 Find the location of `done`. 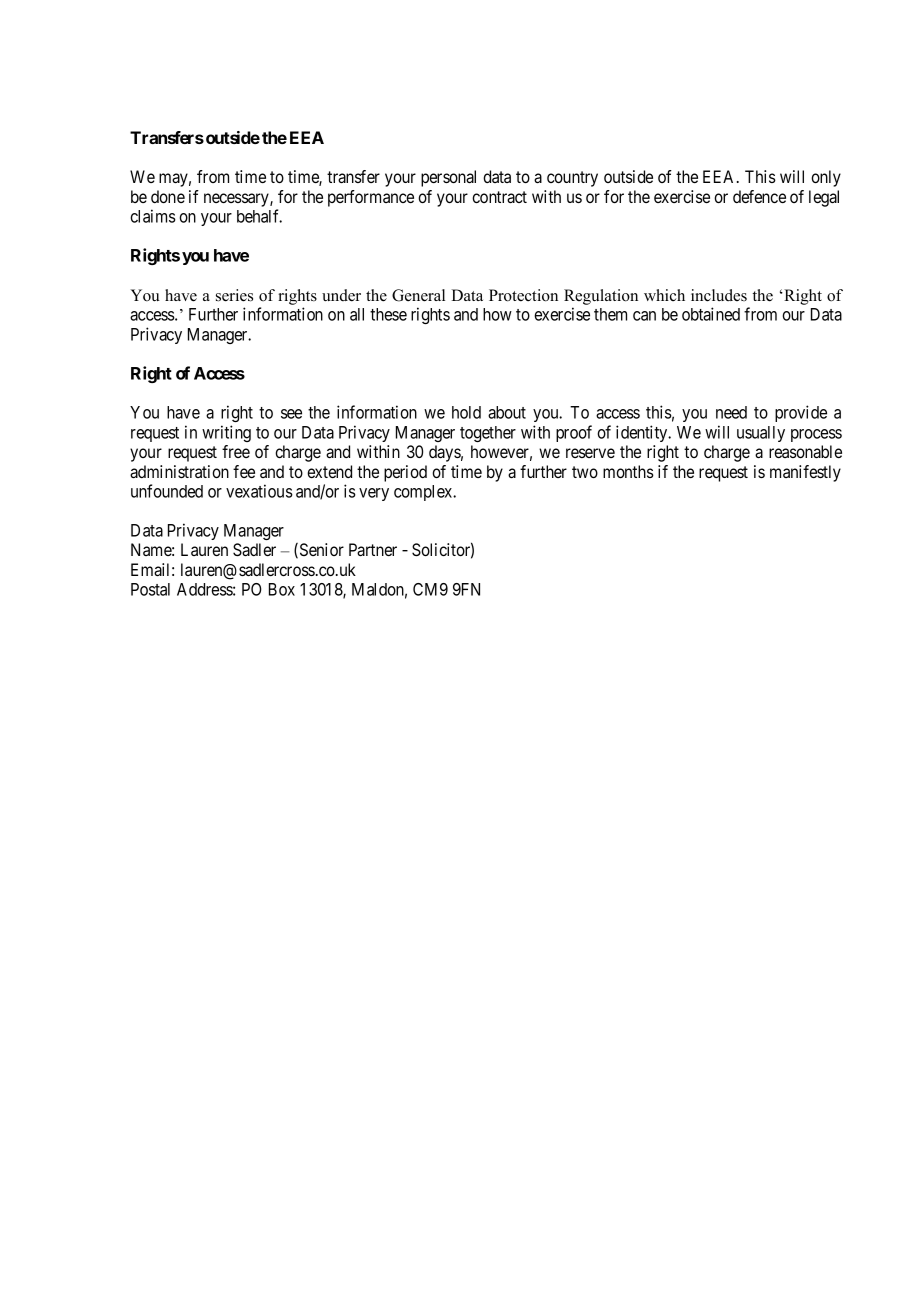

done is located at coordinates (168, 196).
